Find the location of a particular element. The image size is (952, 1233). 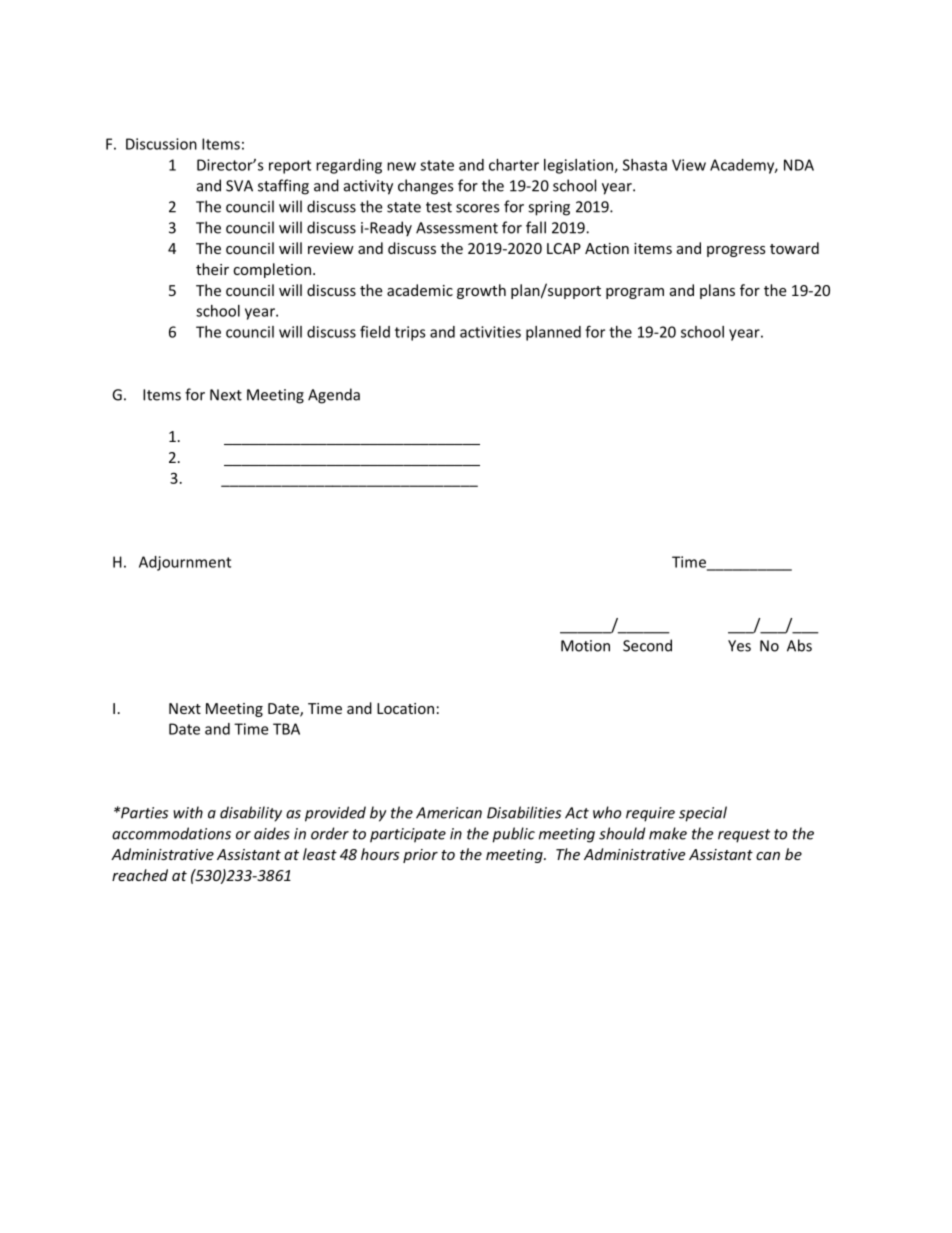

request is located at coordinates (744, 836).
